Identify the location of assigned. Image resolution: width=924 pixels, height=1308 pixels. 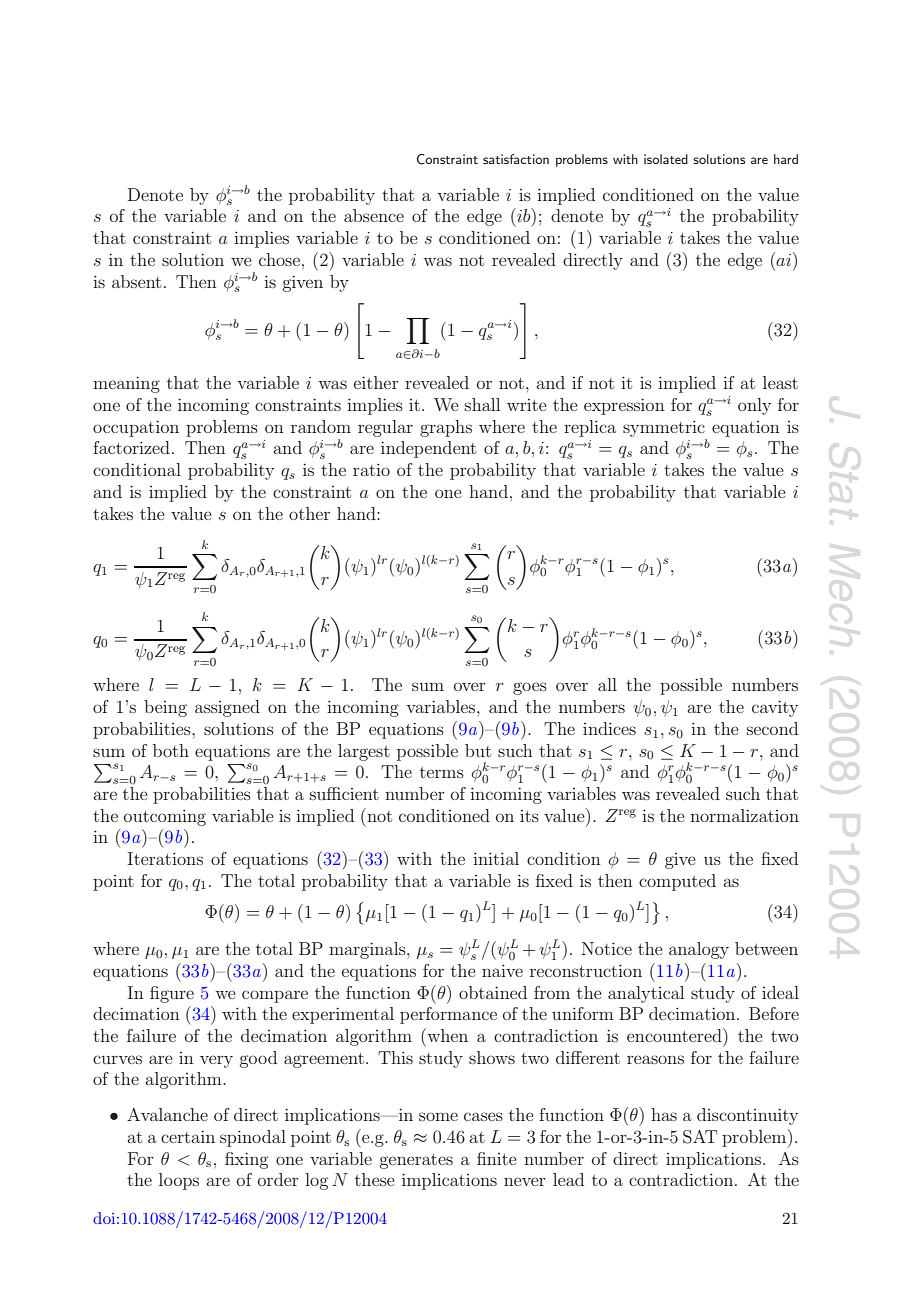
(227, 708).
